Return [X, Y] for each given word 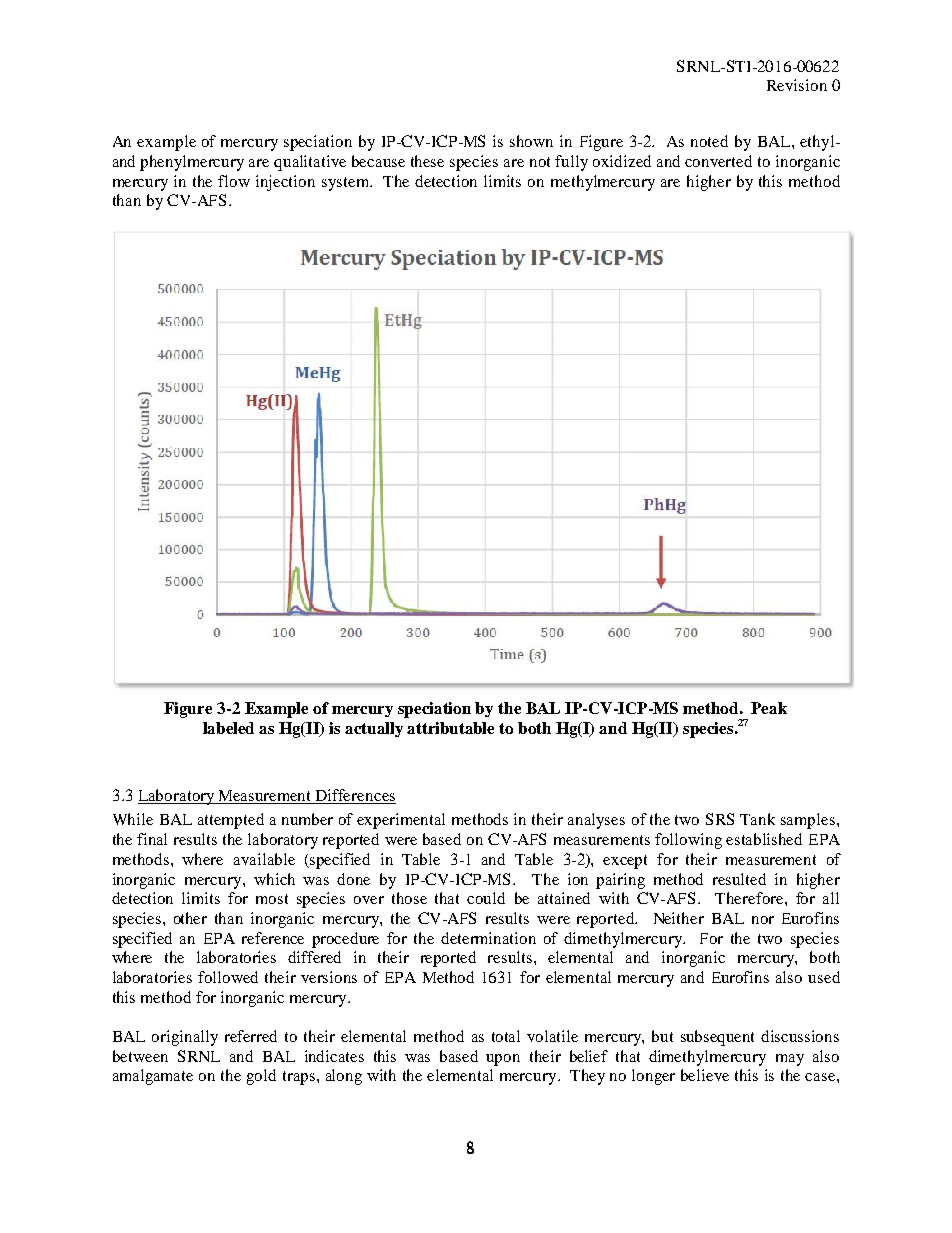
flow [234, 181]
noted [709, 141]
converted [718, 161]
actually [374, 729]
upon [503, 1060]
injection [285, 183]
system [347, 184]
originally [185, 1038]
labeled [228, 728]
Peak [769, 708]
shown [531, 141]
